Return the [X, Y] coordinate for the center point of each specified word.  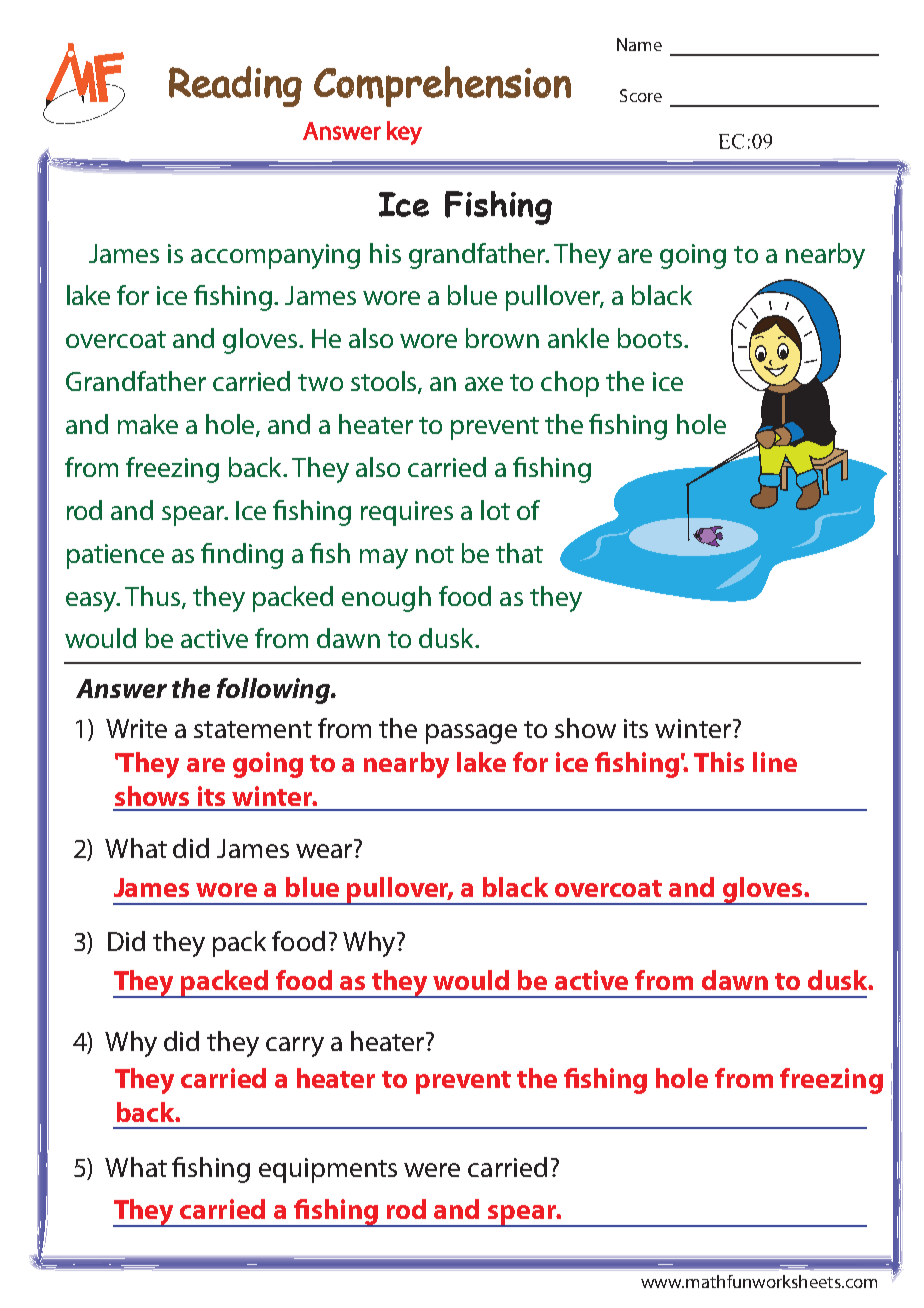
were [432, 1170]
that [519, 553]
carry [295, 1047]
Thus [154, 597]
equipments [328, 1170]
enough [386, 599]
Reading [235, 86]
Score [641, 95]
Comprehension [442, 86]
